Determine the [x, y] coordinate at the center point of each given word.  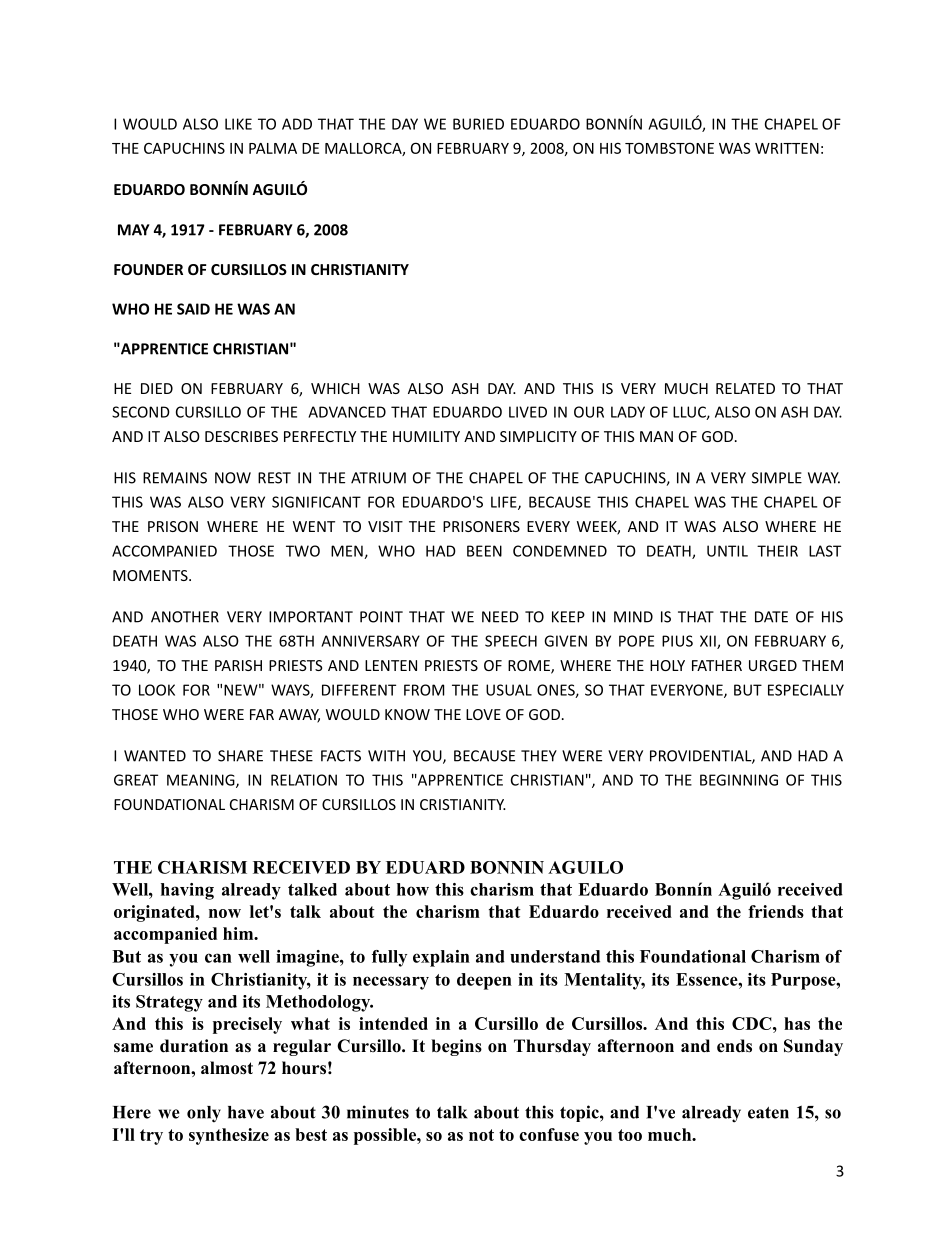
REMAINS [175, 478]
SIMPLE [777, 478]
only [204, 1114]
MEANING [202, 781]
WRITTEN [787, 148]
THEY [539, 756]
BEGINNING [739, 780]
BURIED [478, 124]
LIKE [238, 124]
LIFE [505, 503]
